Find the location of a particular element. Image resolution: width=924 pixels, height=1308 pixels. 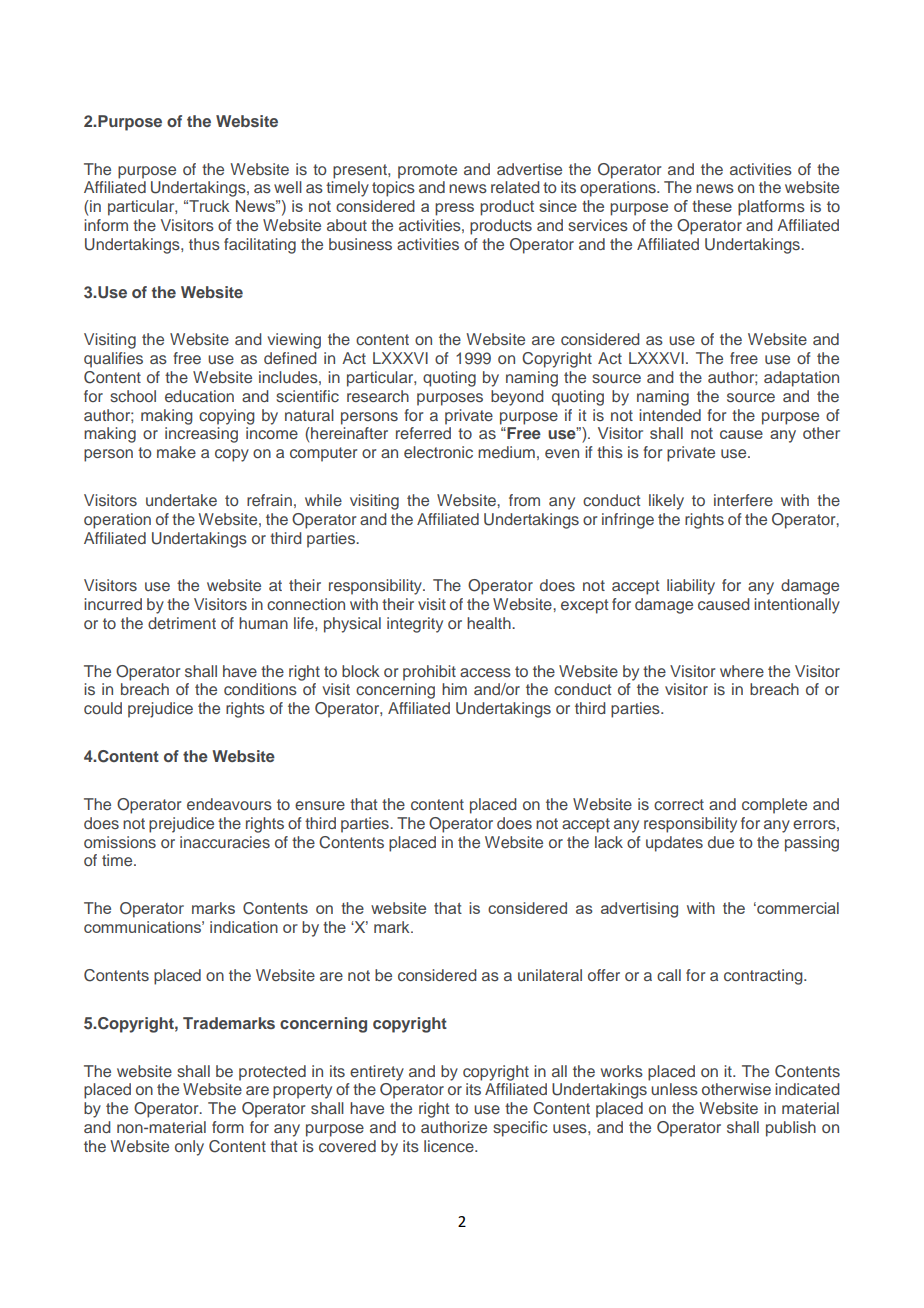

where is located at coordinates (742, 671).
